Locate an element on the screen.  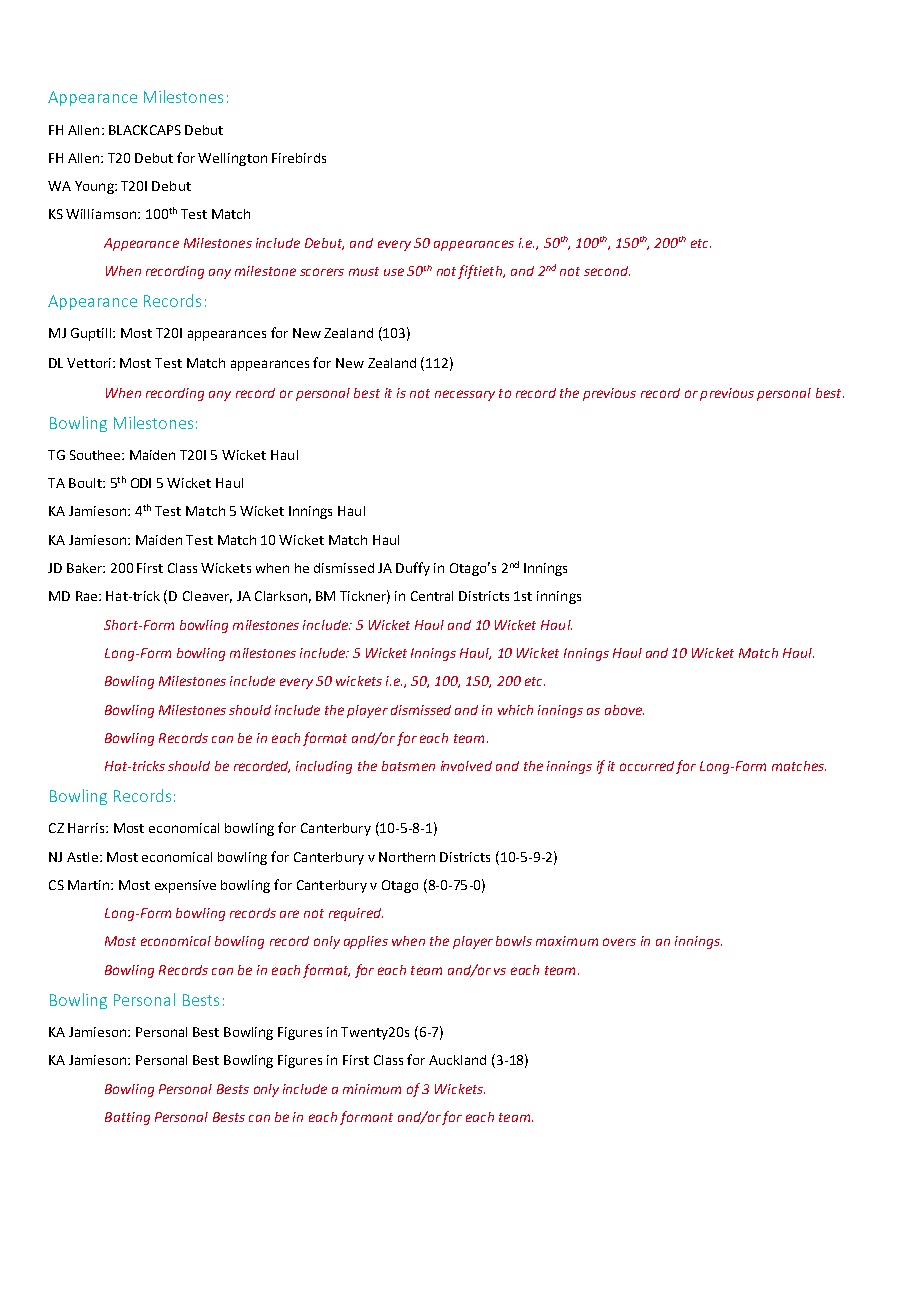
occurred is located at coordinates (647, 766).
